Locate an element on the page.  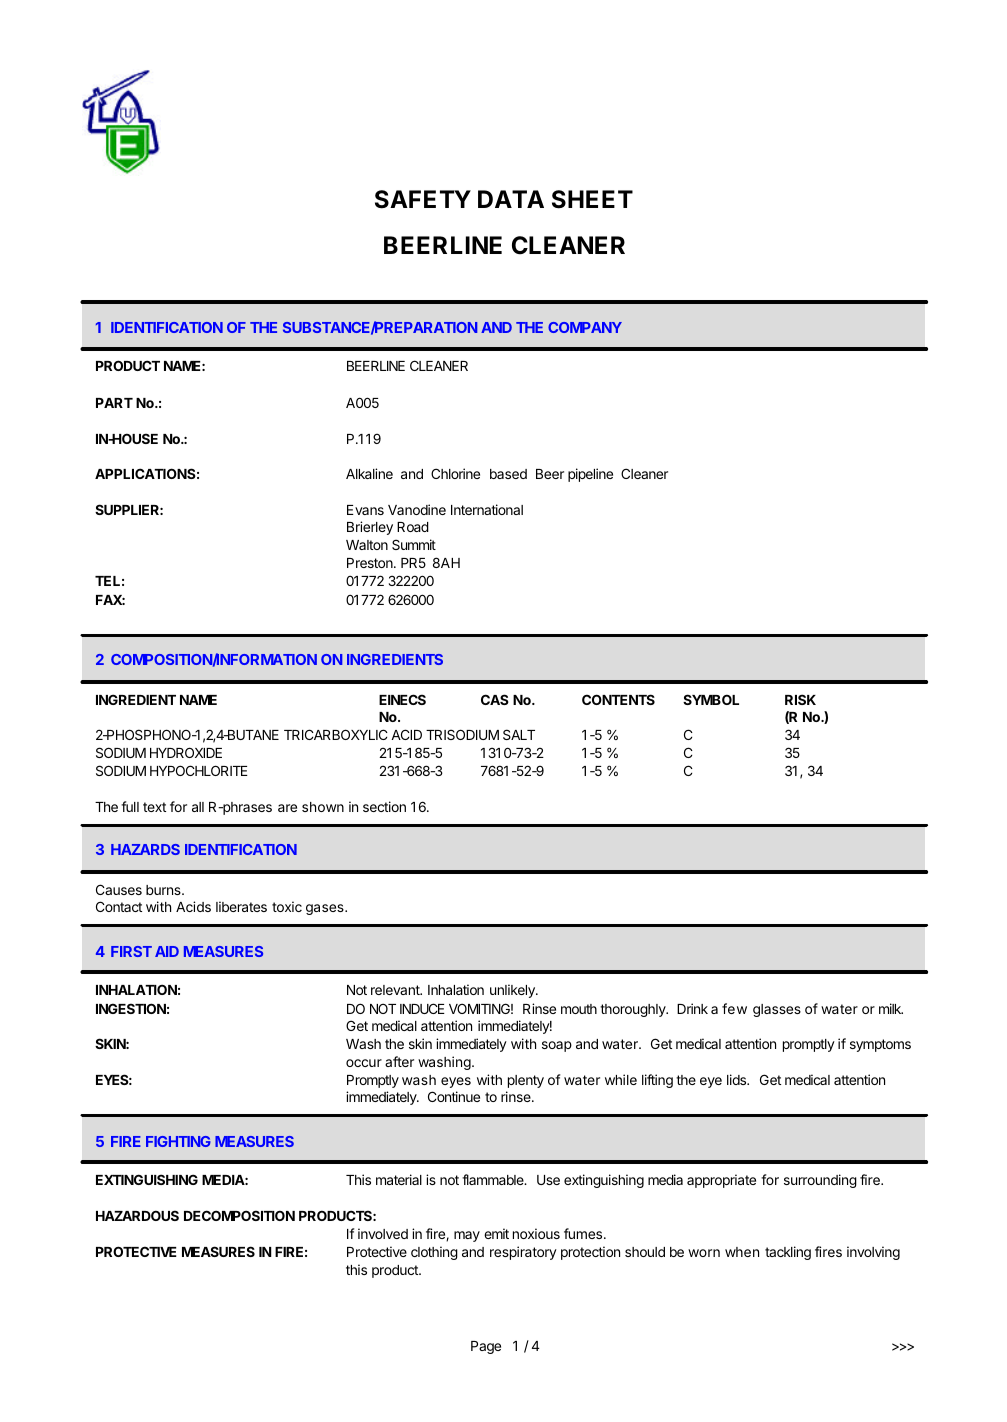
SHEET is located at coordinates (592, 199).
